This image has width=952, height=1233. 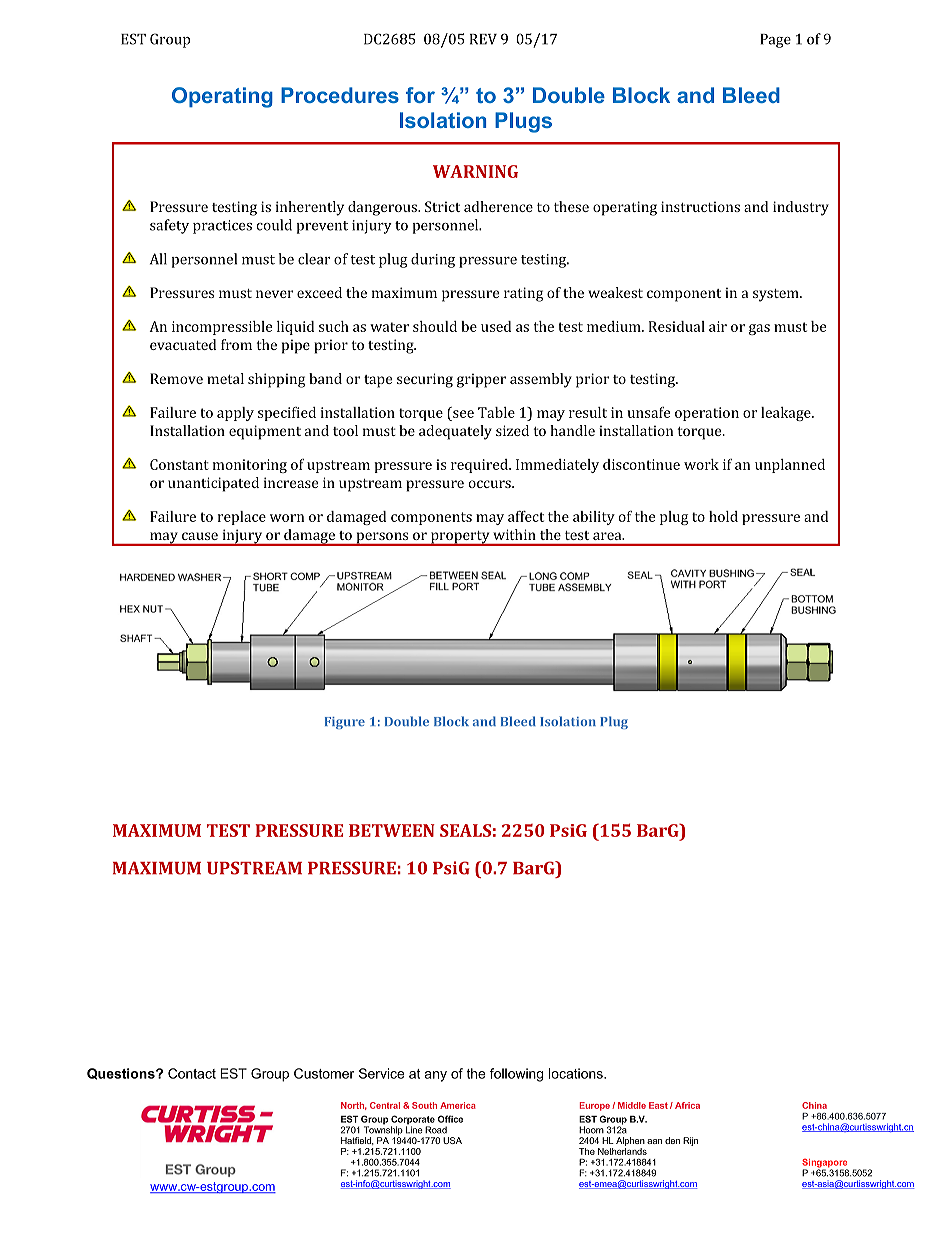 I want to click on hold, so click(x=723, y=516).
